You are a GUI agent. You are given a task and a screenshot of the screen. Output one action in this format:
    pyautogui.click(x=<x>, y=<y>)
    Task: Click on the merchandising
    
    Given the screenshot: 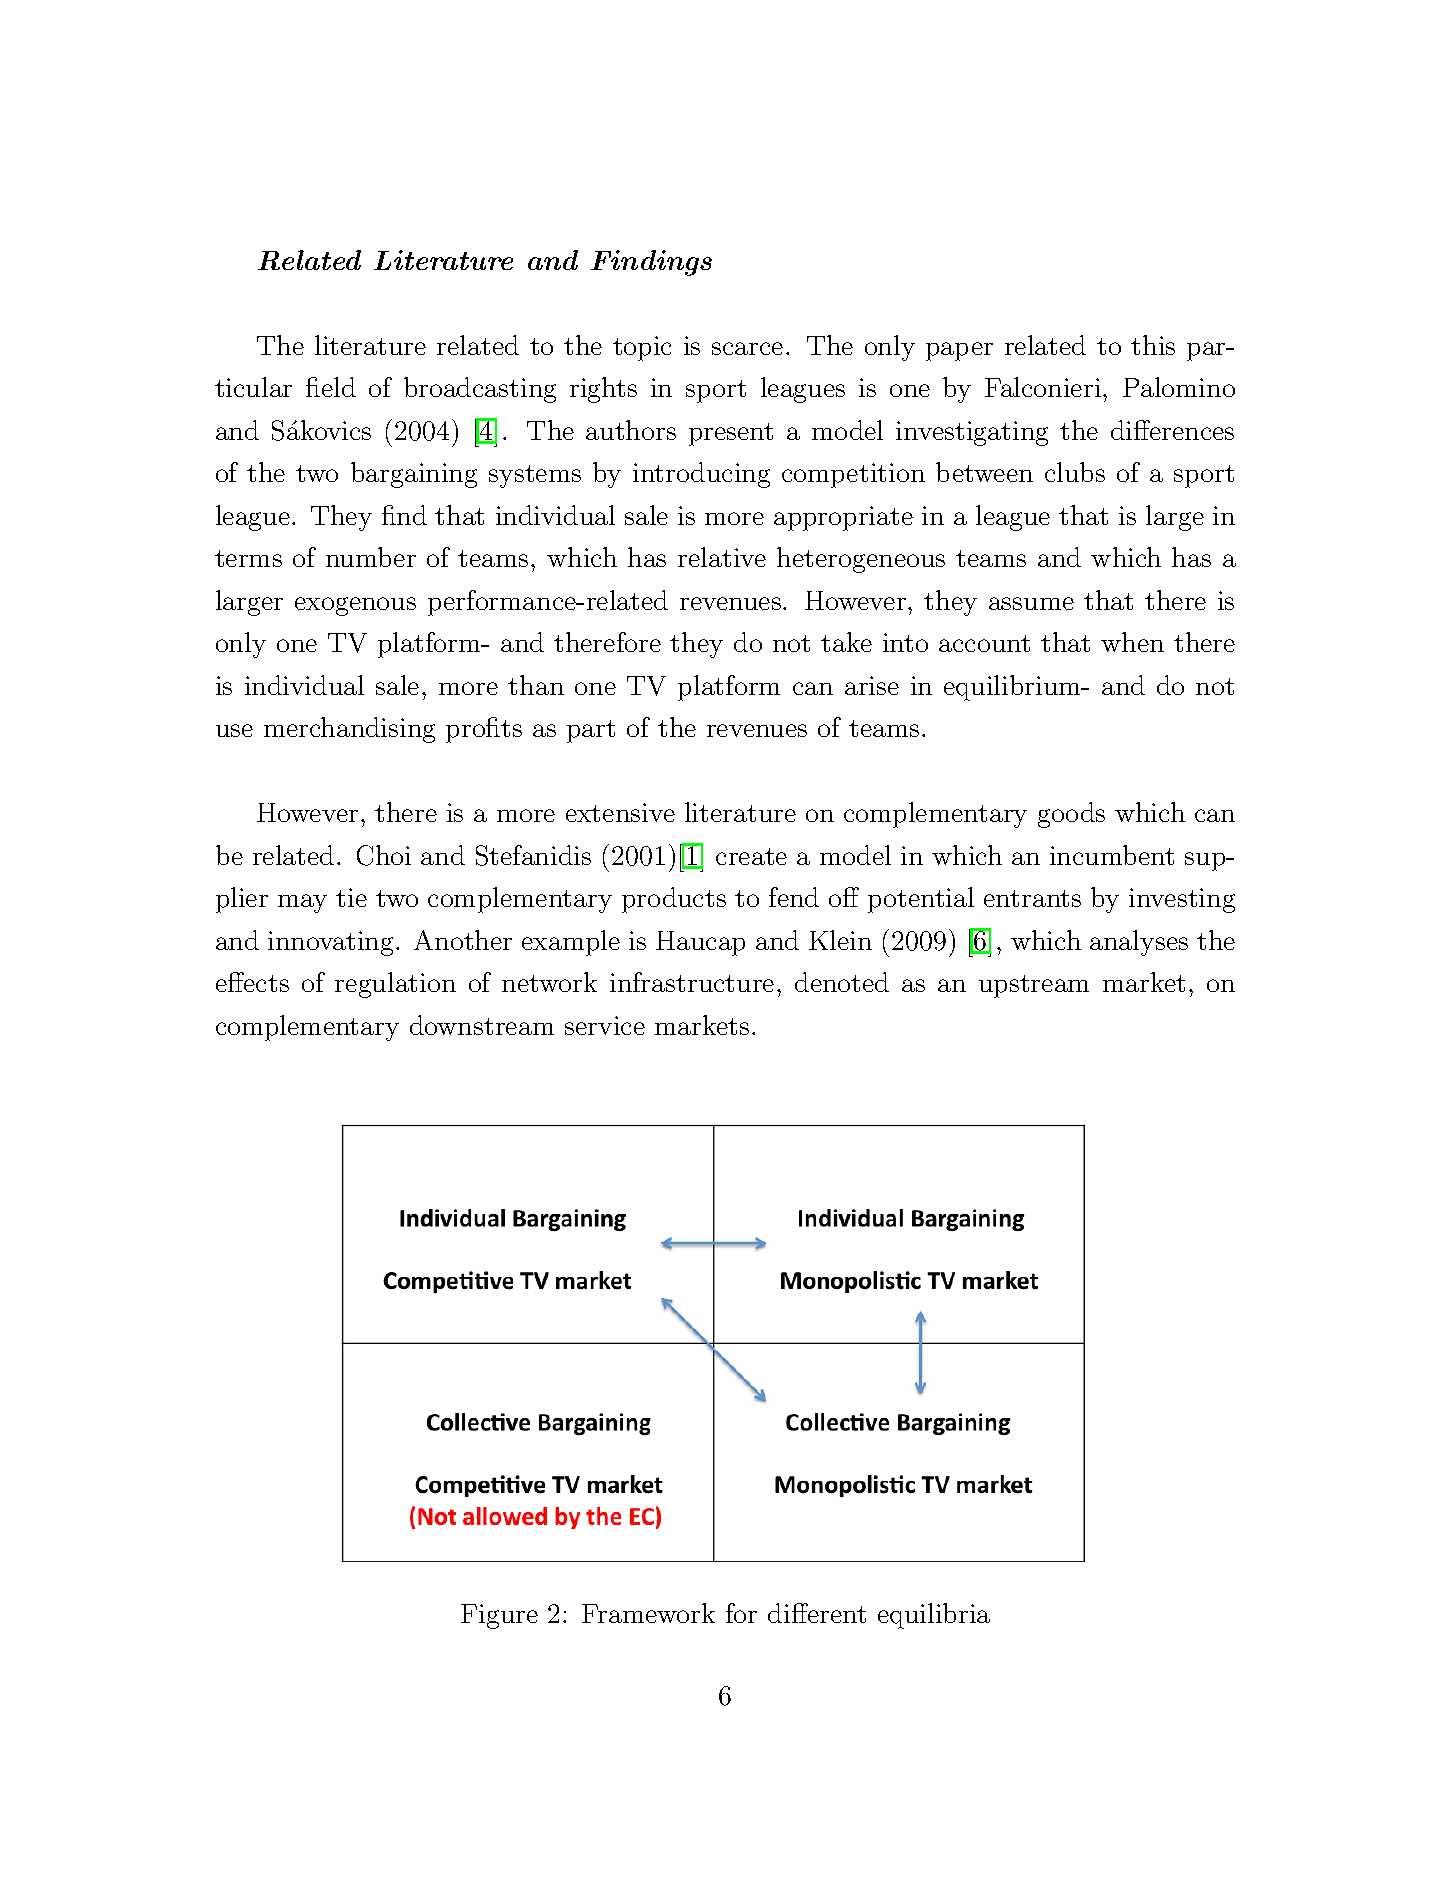 What is the action you would take?
    pyautogui.click(x=349, y=730)
